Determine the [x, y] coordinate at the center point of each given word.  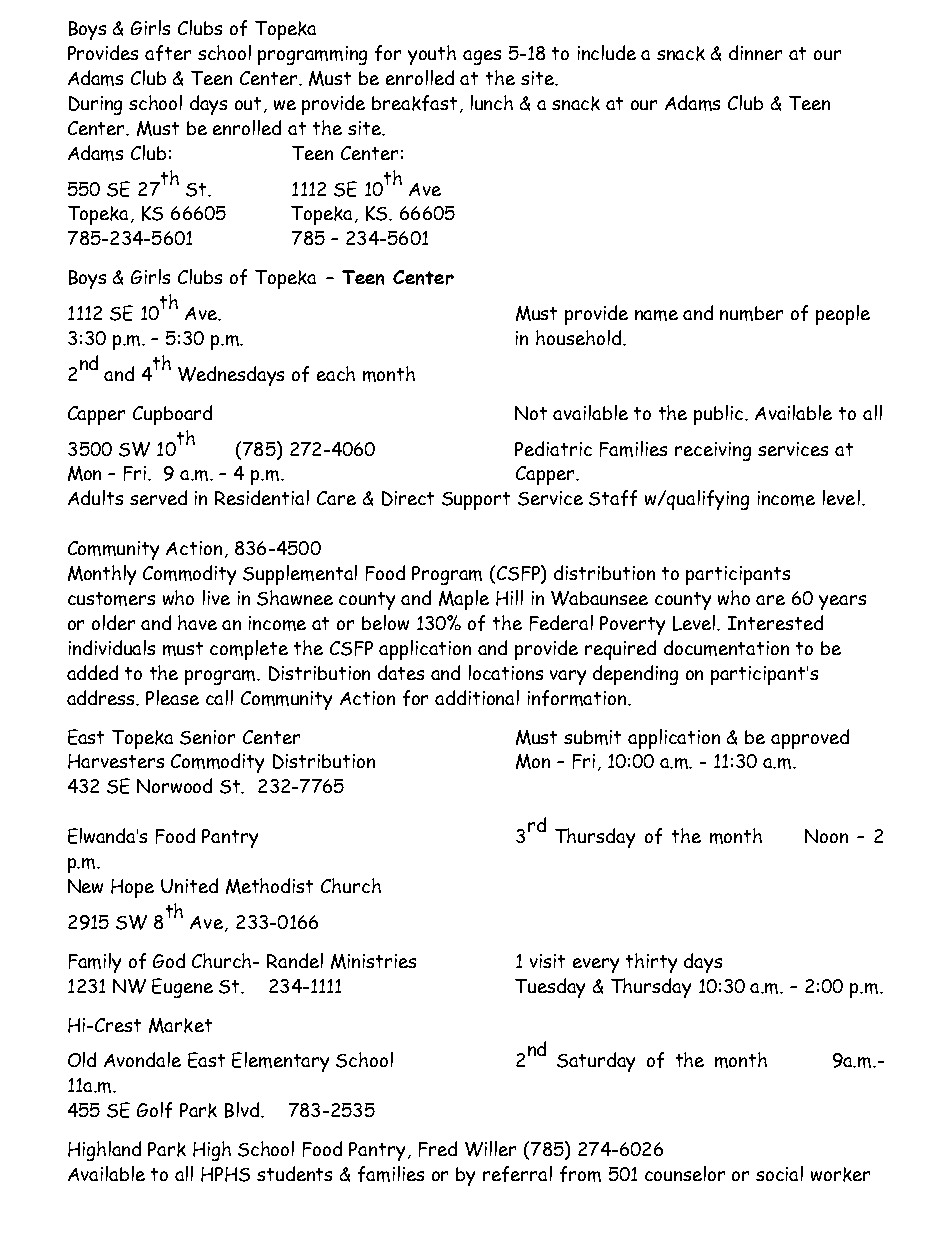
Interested [775, 622]
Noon [826, 836]
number [751, 313]
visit [547, 961]
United [189, 885]
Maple [464, 600]
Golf [154, 1110]
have [197, 622]
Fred [438, 1149]
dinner [755, 52]
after [168, 53]
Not [531, 413]
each [336, 373]
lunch [492, 102]
